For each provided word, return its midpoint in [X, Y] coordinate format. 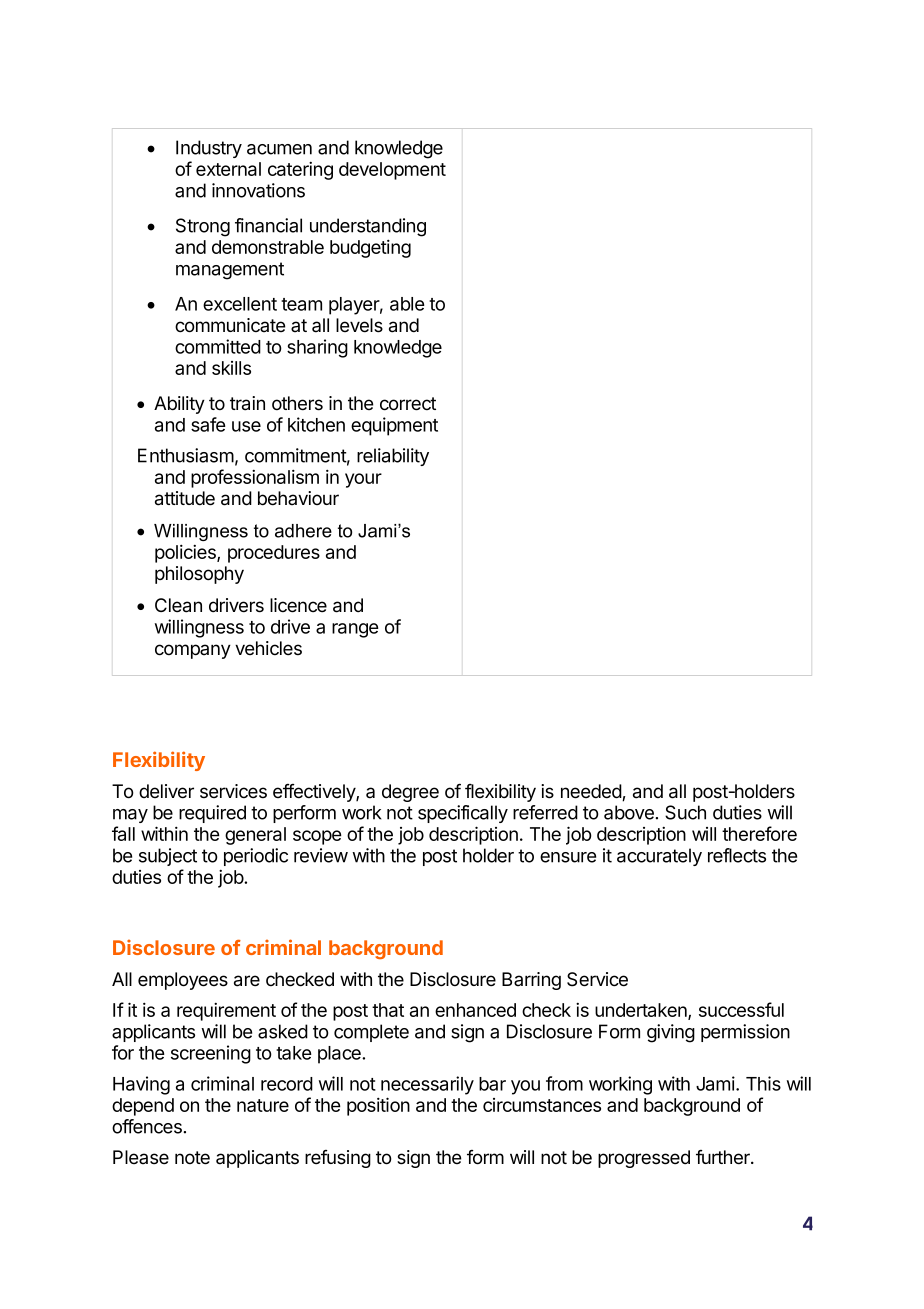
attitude [185, 498]
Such [685, 812]
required [212, 814]
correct [408, 404]
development [392, 171]
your [363, 480]
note [192, 1158]
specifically [463, 814]
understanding [368, 227]
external [228, 169]
